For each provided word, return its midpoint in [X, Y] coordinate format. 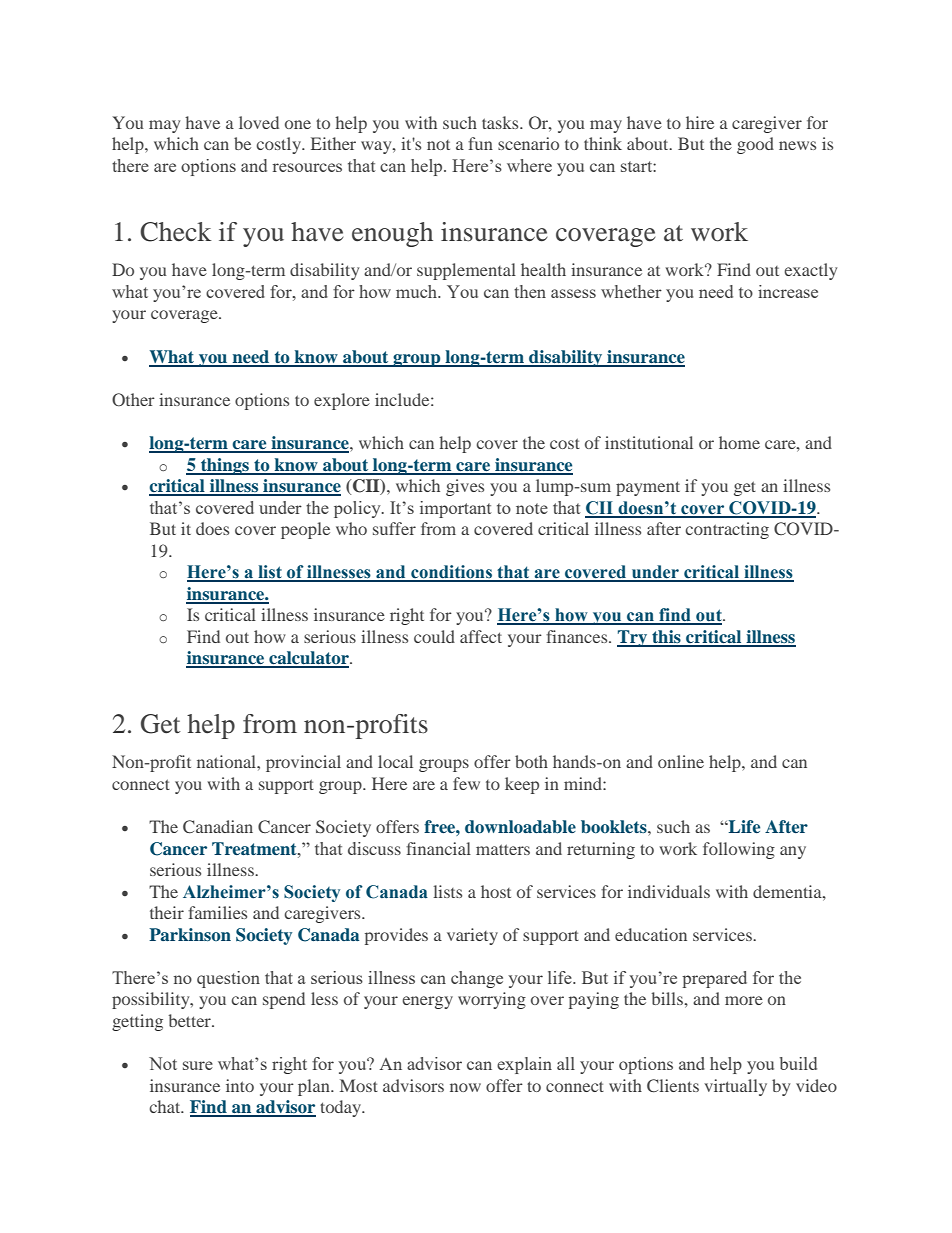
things [225, 466]
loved [259, 122]
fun [480, 143]
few [466, 783]
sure [198, 1065]
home [739, 442]
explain [524, 1065]
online [681, 761]
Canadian [218, 827]
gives [465, 487]
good [755, 145]
